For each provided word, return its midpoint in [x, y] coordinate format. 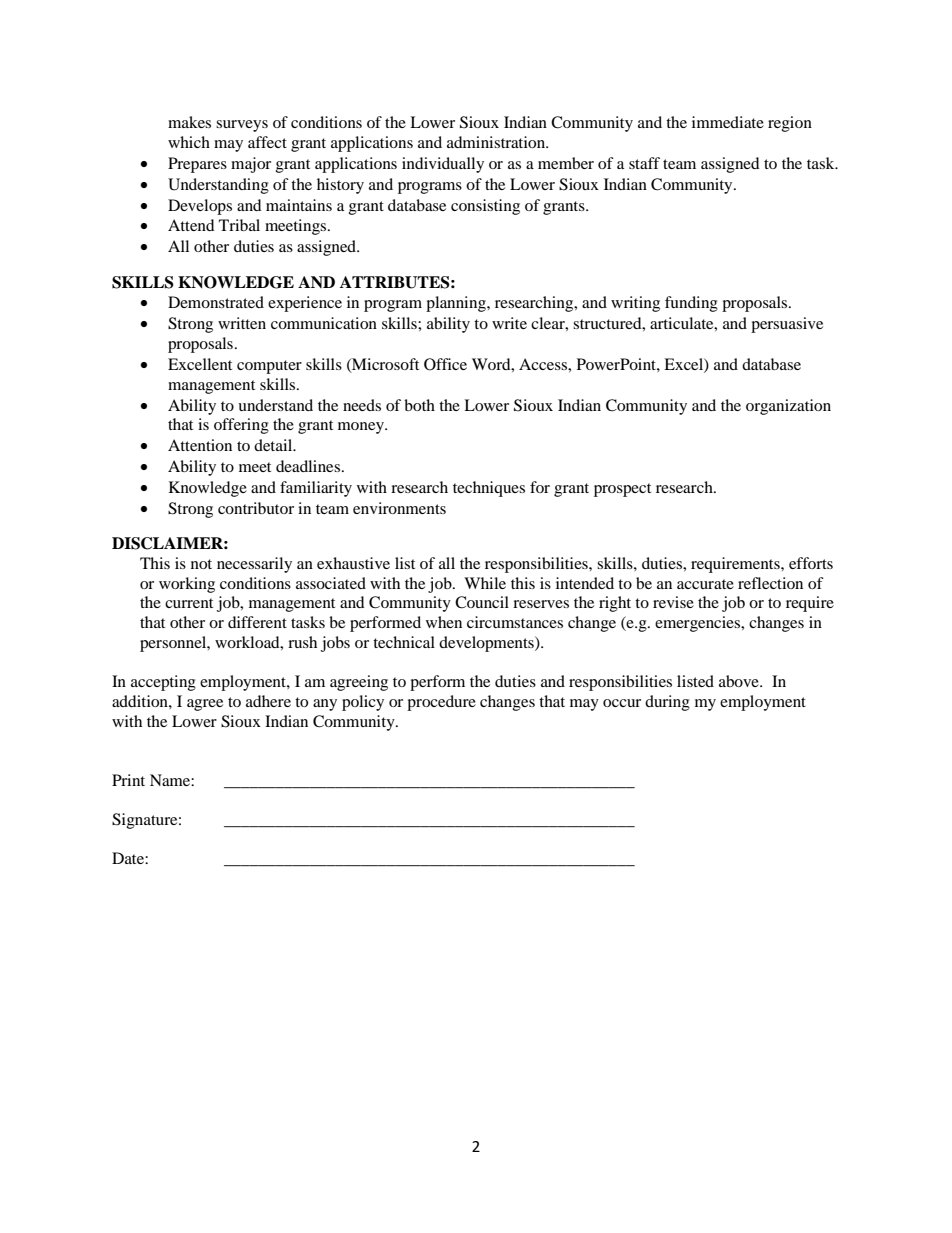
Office [445, 364]
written [242, 323]
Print [128, 780]
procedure [441, 703]
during [667, 703]
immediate [728, 122]
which [189, 142]
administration [497, 142]
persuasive [787, 325]
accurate [705, 584]
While [485, 583]
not [201, 564]
